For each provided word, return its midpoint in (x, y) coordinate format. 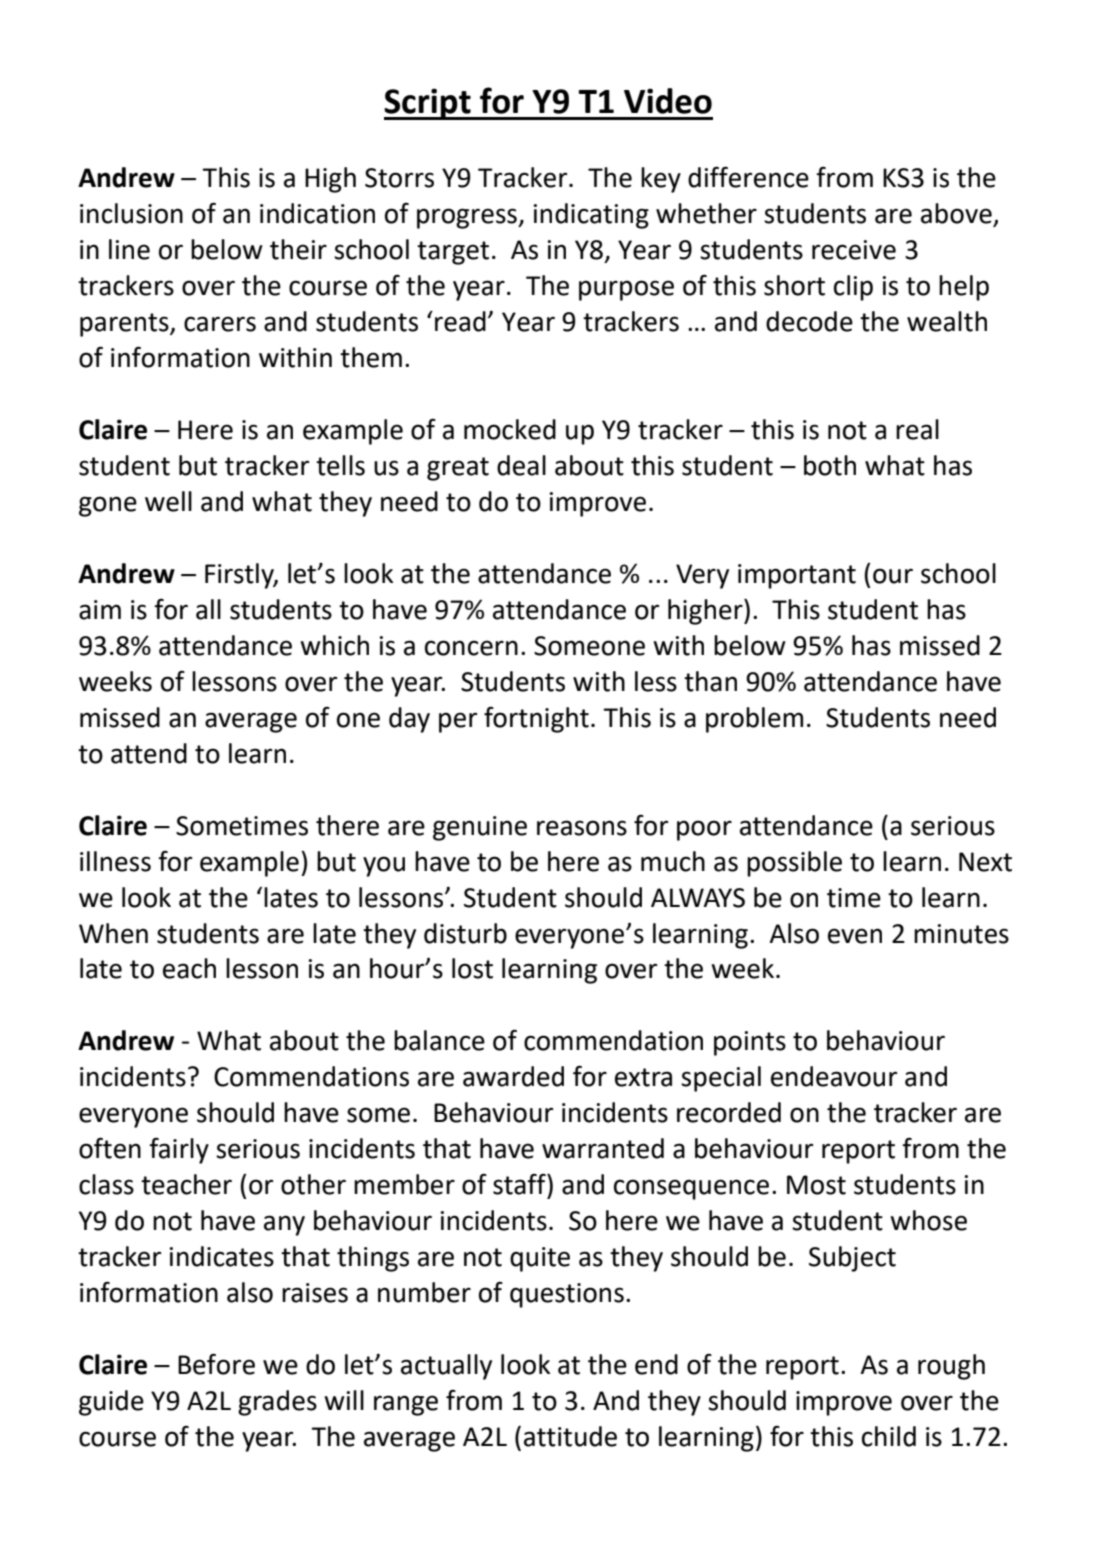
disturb (465, 933)
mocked (510, 429)
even (855, 936)
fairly (179, 1150)
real (917, 429)
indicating (591, 216)
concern (471, 648)
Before (216, 1364)
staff (520, 1184)
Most (816, 1185)
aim (100, 610)
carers (220, 324)
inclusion (131, 213)
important (797, 576)
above (957, 214)
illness (115, 861)
